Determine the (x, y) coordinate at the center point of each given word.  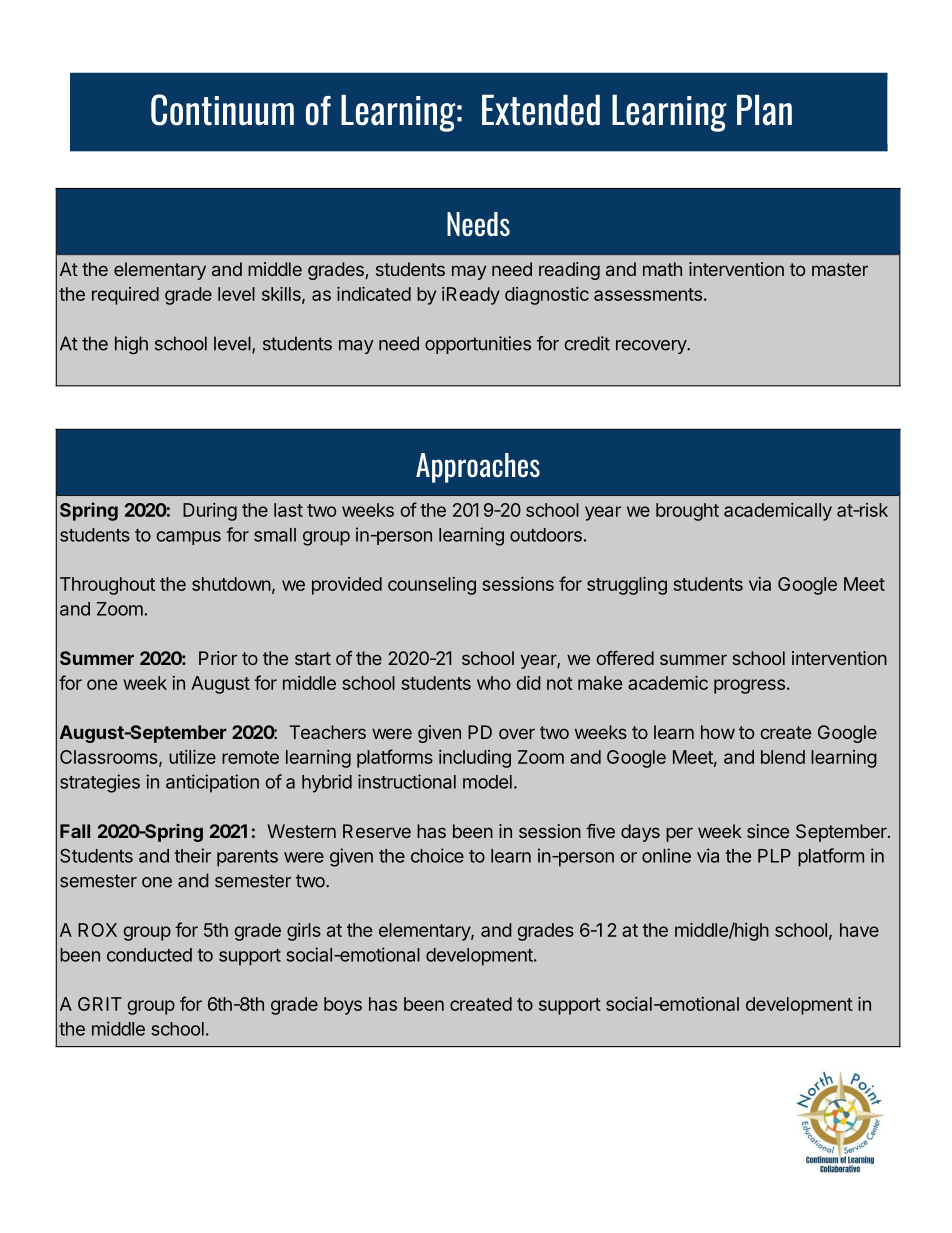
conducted (149, 955)
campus (188, 538)
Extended (541, 110)
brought (687, 512)
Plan (764, 110)
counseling (432, 586)
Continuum (222, 110)
